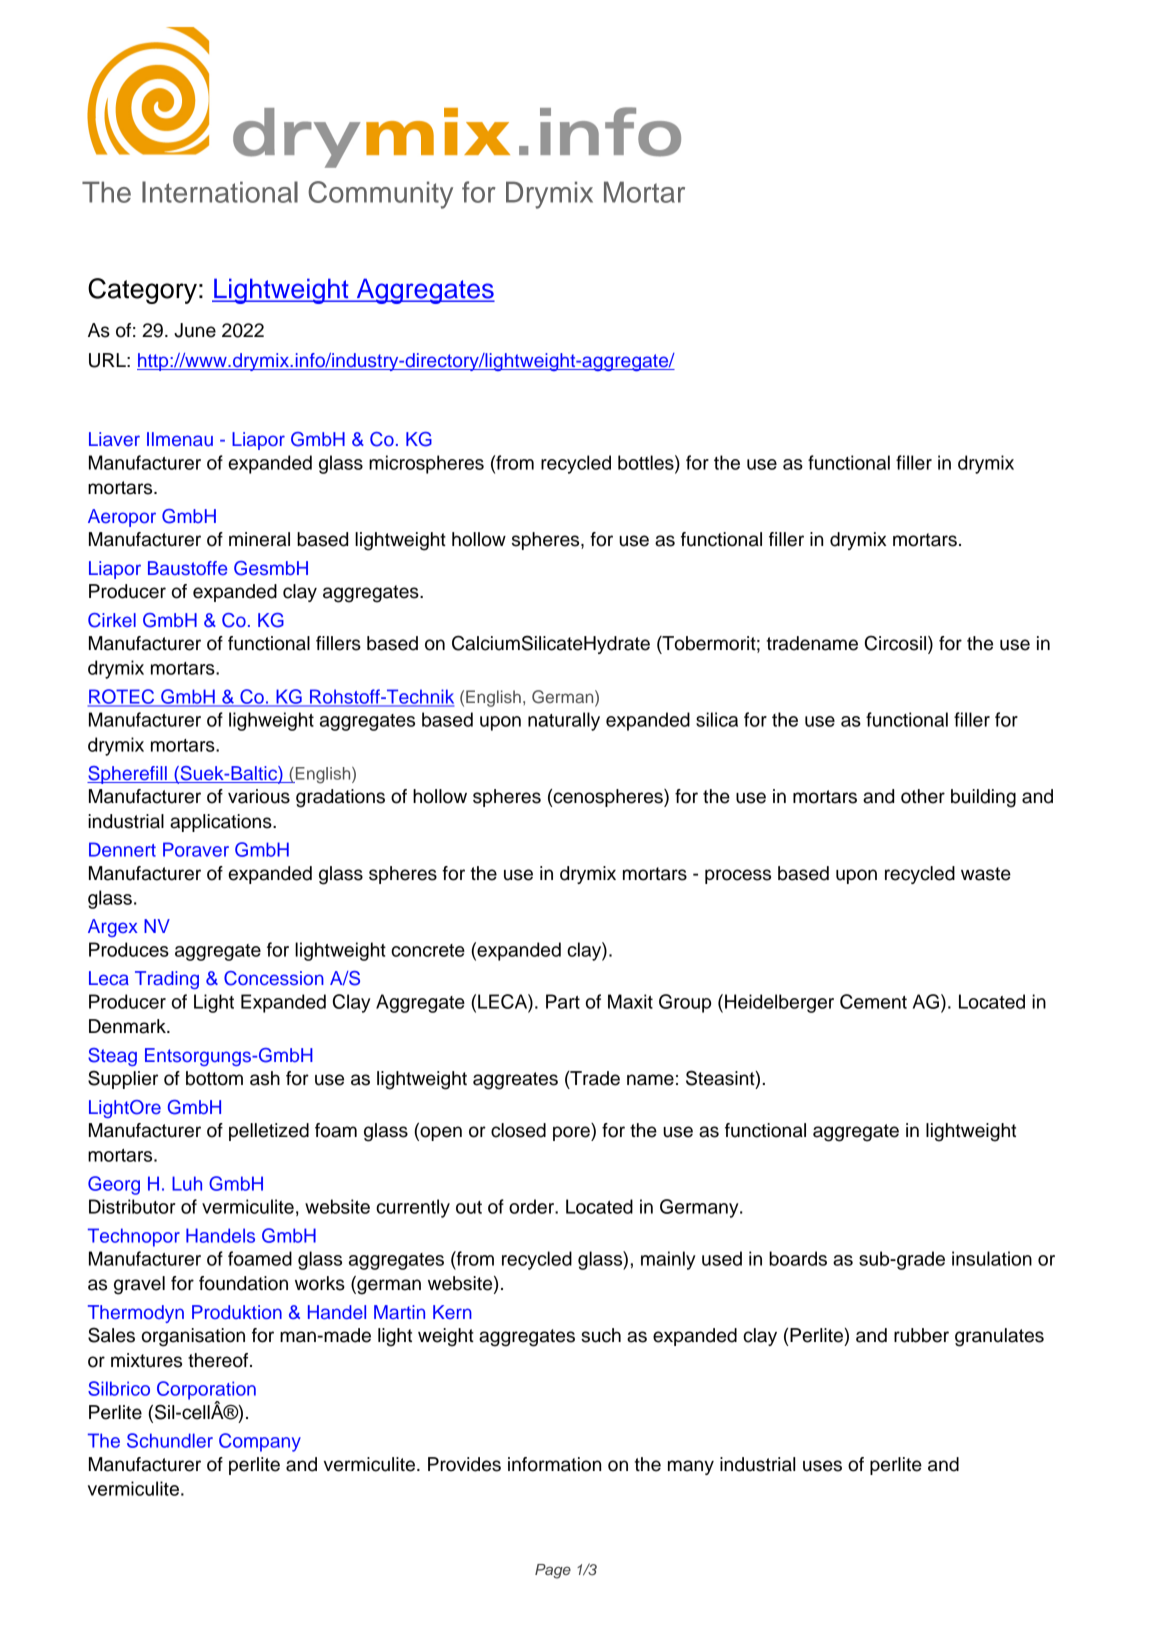 This page has width=1149, height=1625. Describe the element at coordinates (214, 1078) in the page. I see `bottom` at that location.
